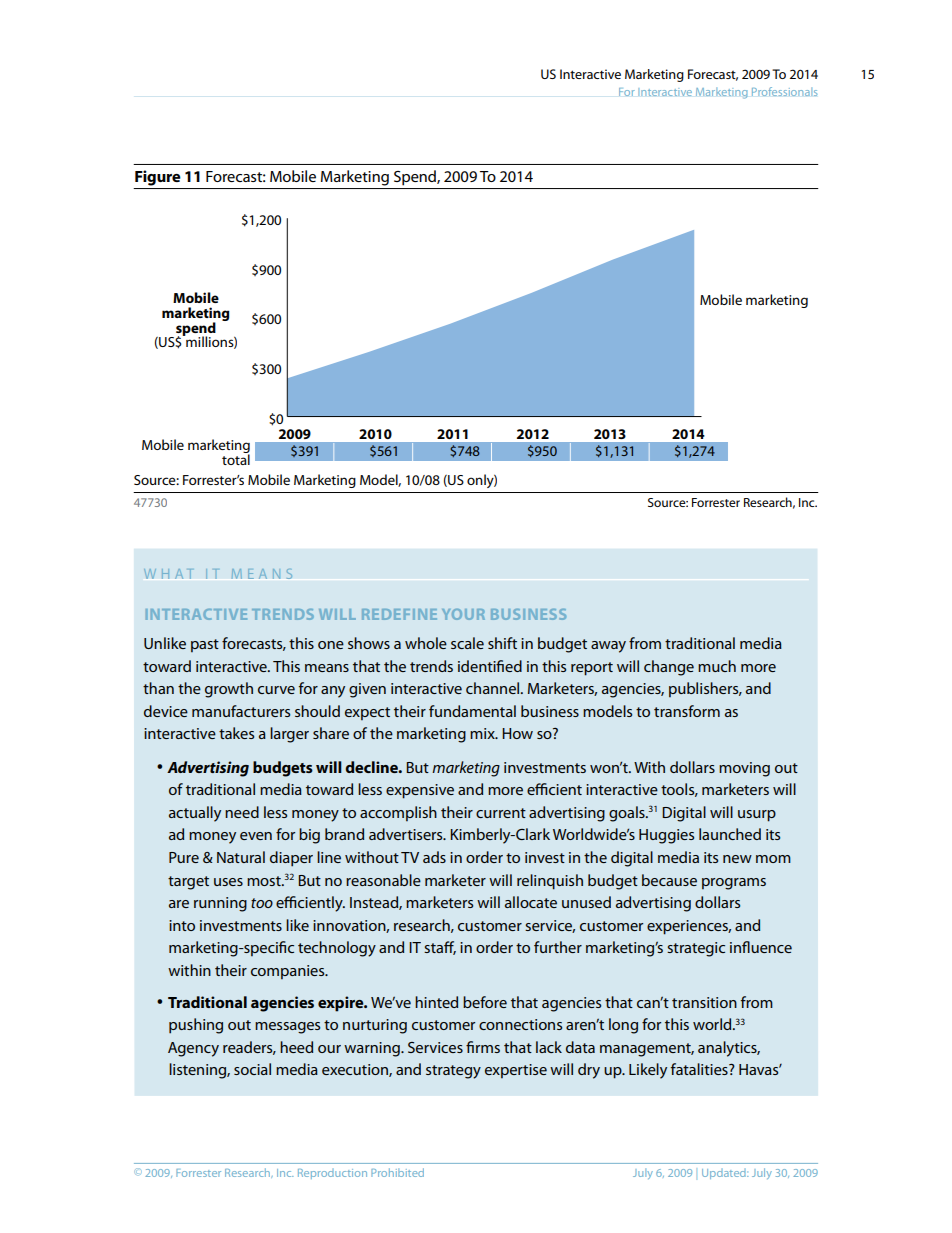 The image size is (952, 1233). I want to click on Figure, so click(158, 178).
